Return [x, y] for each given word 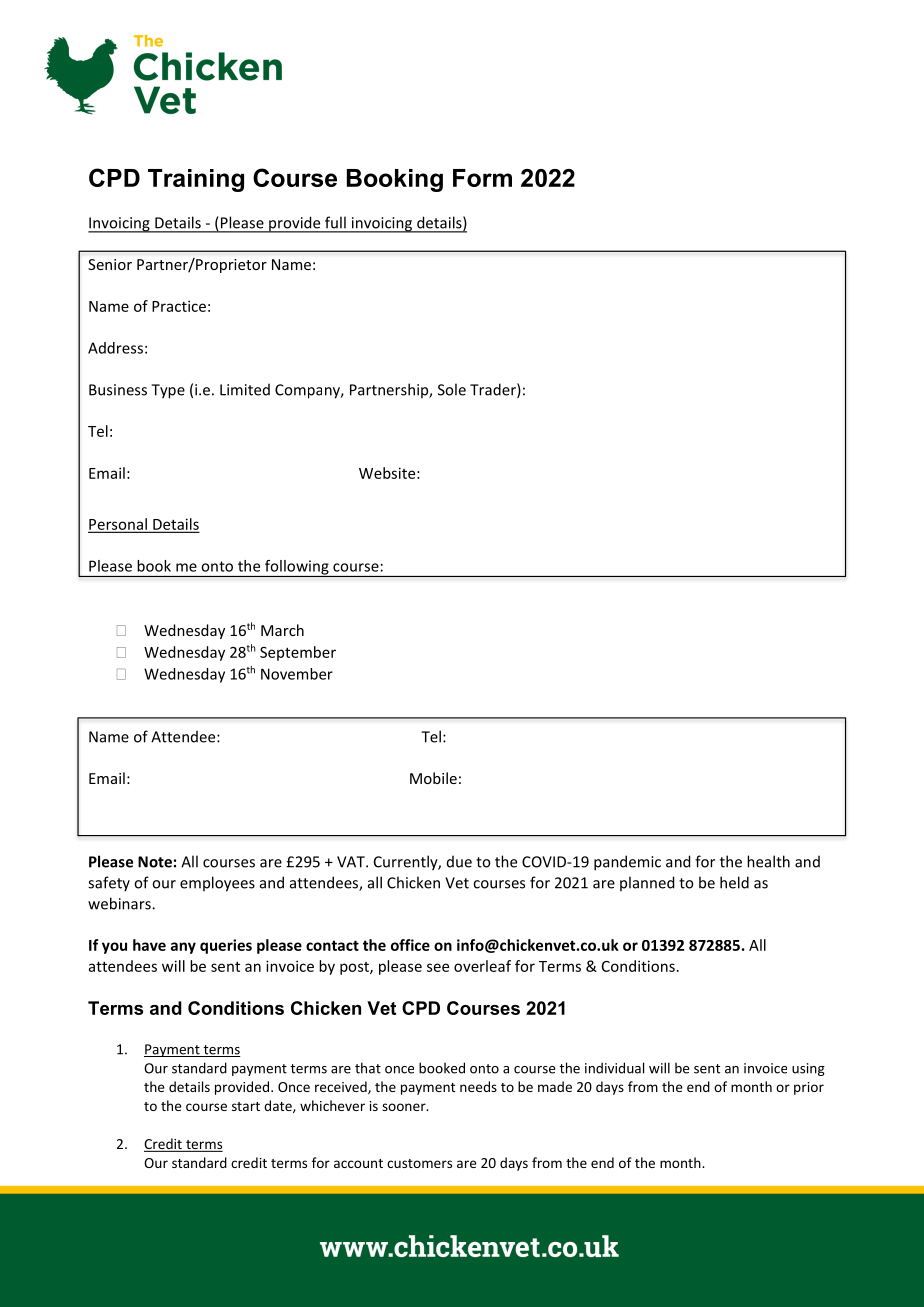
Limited [245, 390]
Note [155, 862]
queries [226, 946]
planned [647, 883]
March [282, 630]
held [734, 882]
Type [168, 391]
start [246, 1106]
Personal [118, 525]
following [297, 568]
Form [482, 178]
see [438, 967]
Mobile [433, 778]
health [768, 861]
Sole [452, 389]
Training [196, 180]
